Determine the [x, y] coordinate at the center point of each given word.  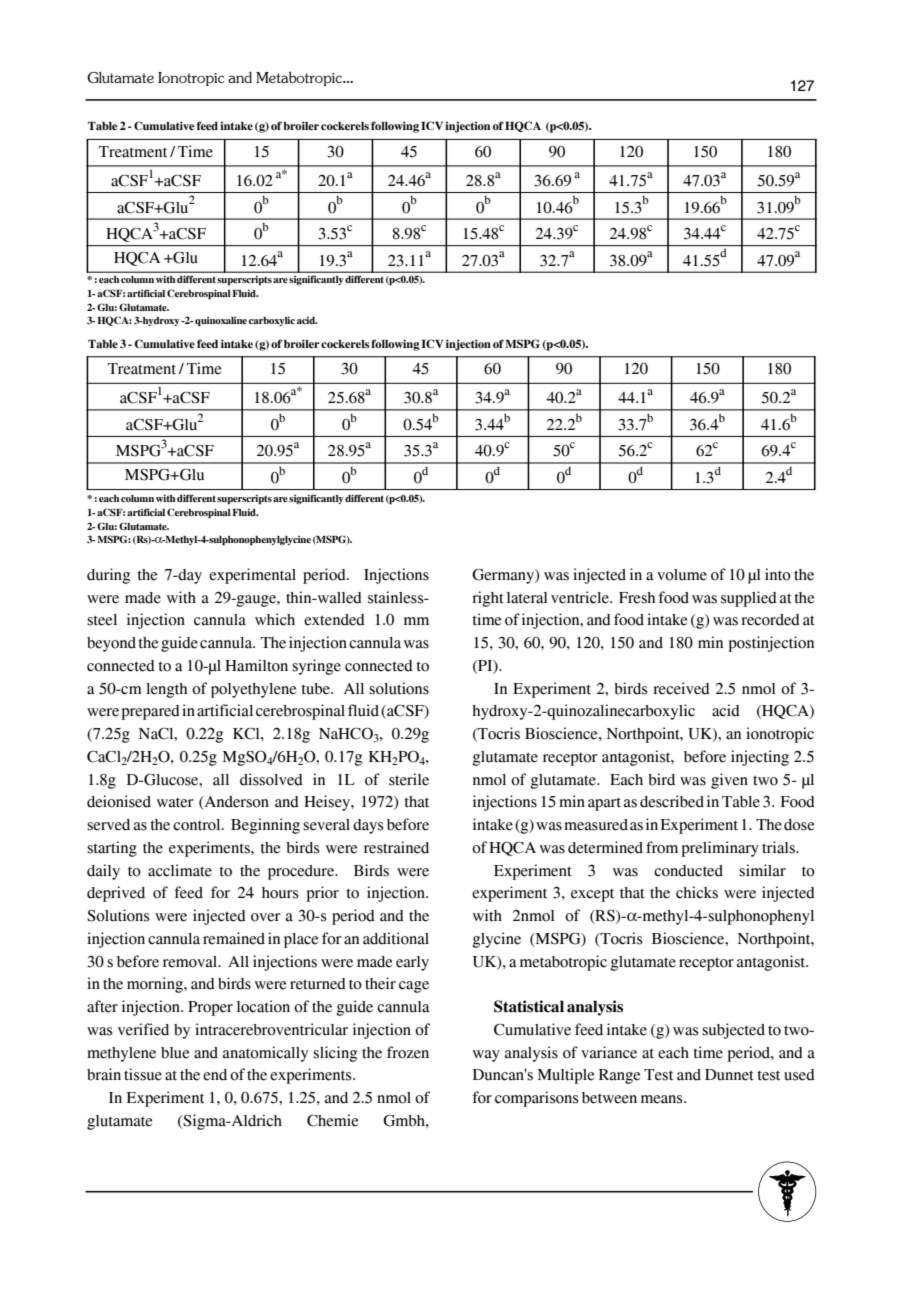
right [488, 599]
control [198, 825]
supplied [749, 599]
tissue [143, 1074]
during [108, 576]
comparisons [537, 1099]
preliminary [720, 849]
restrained [396, 847]
